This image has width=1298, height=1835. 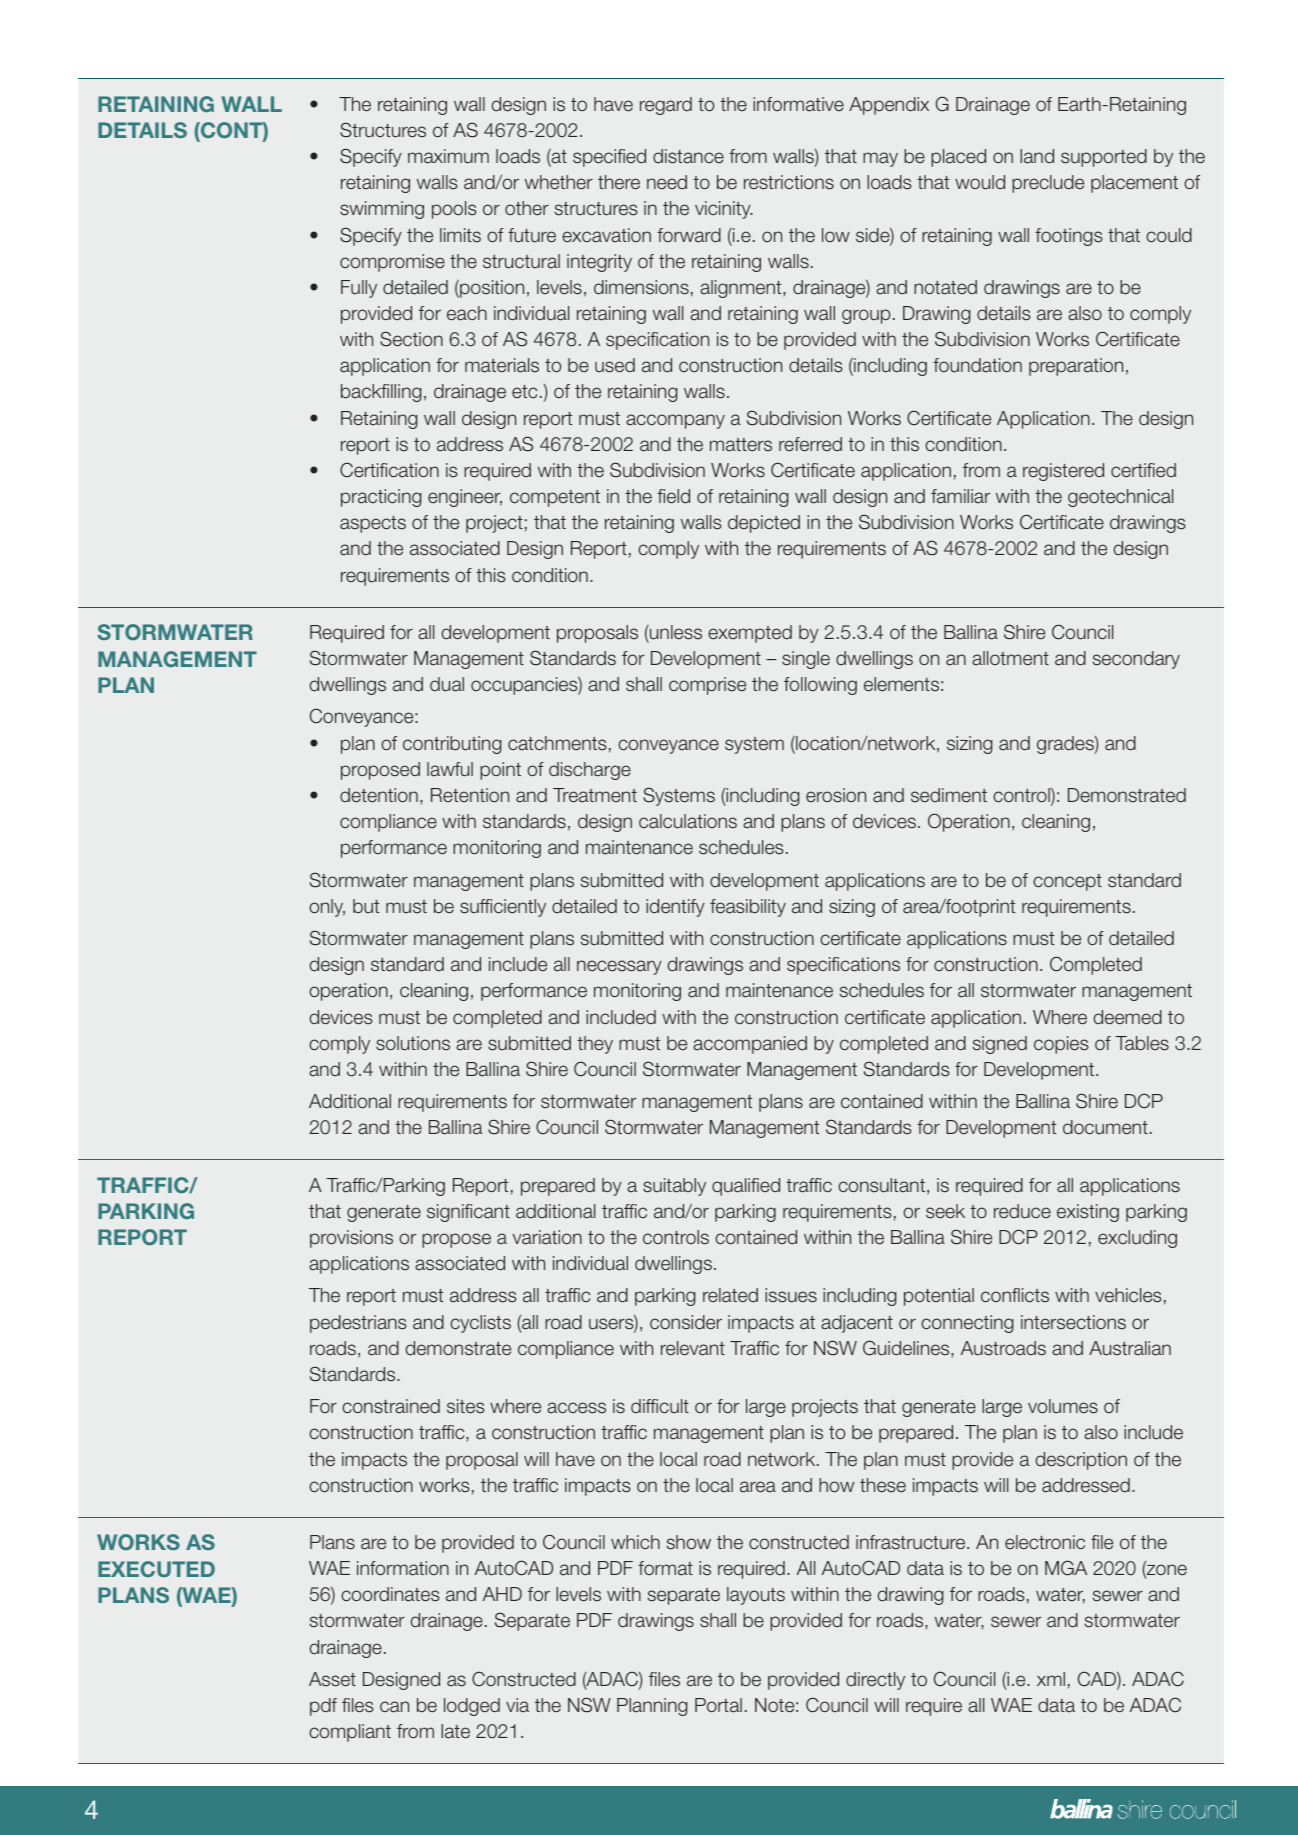 I want to click on Asset, so click(x=332, y=1679).
